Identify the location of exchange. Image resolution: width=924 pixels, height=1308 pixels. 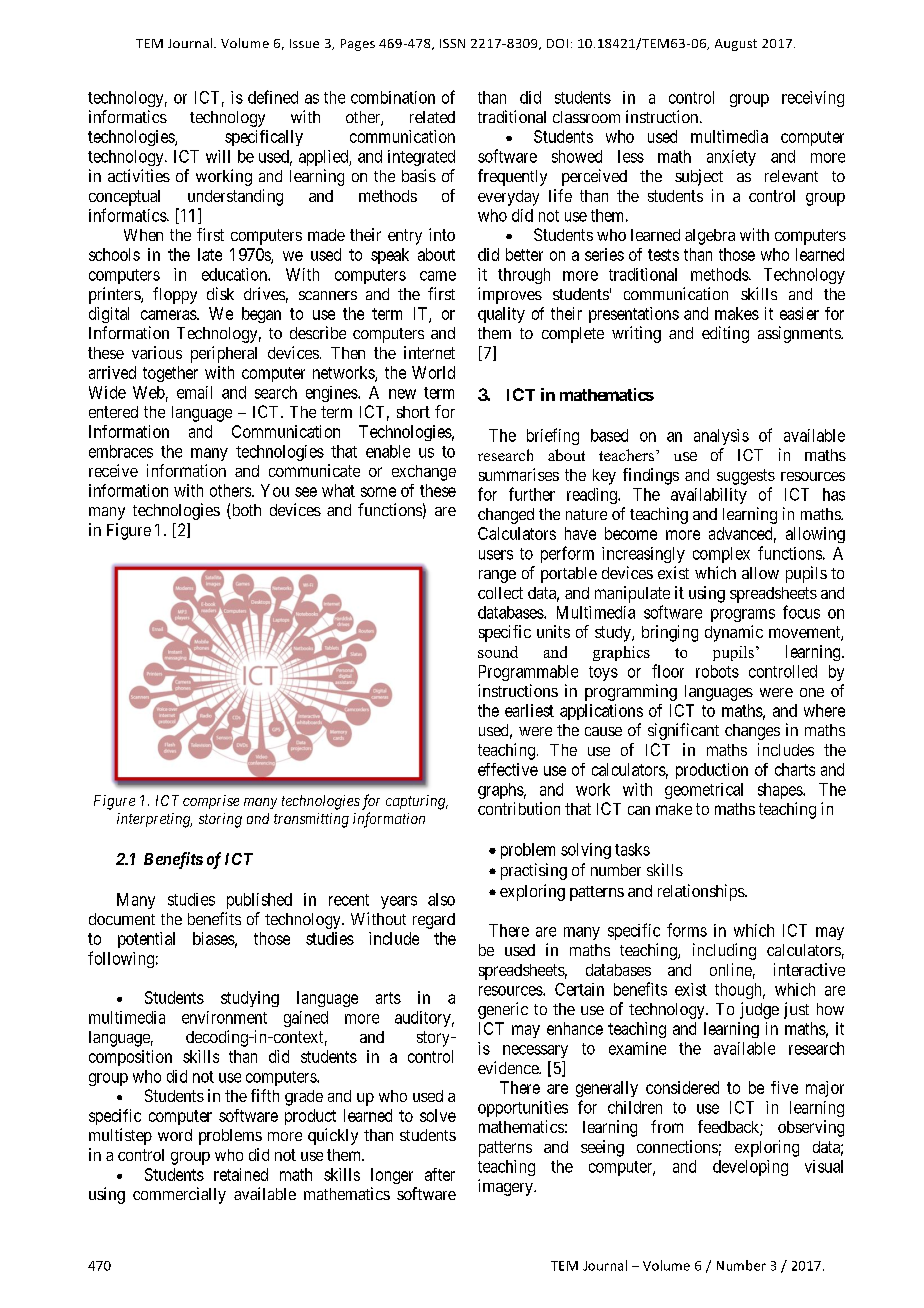
(424, 473).
